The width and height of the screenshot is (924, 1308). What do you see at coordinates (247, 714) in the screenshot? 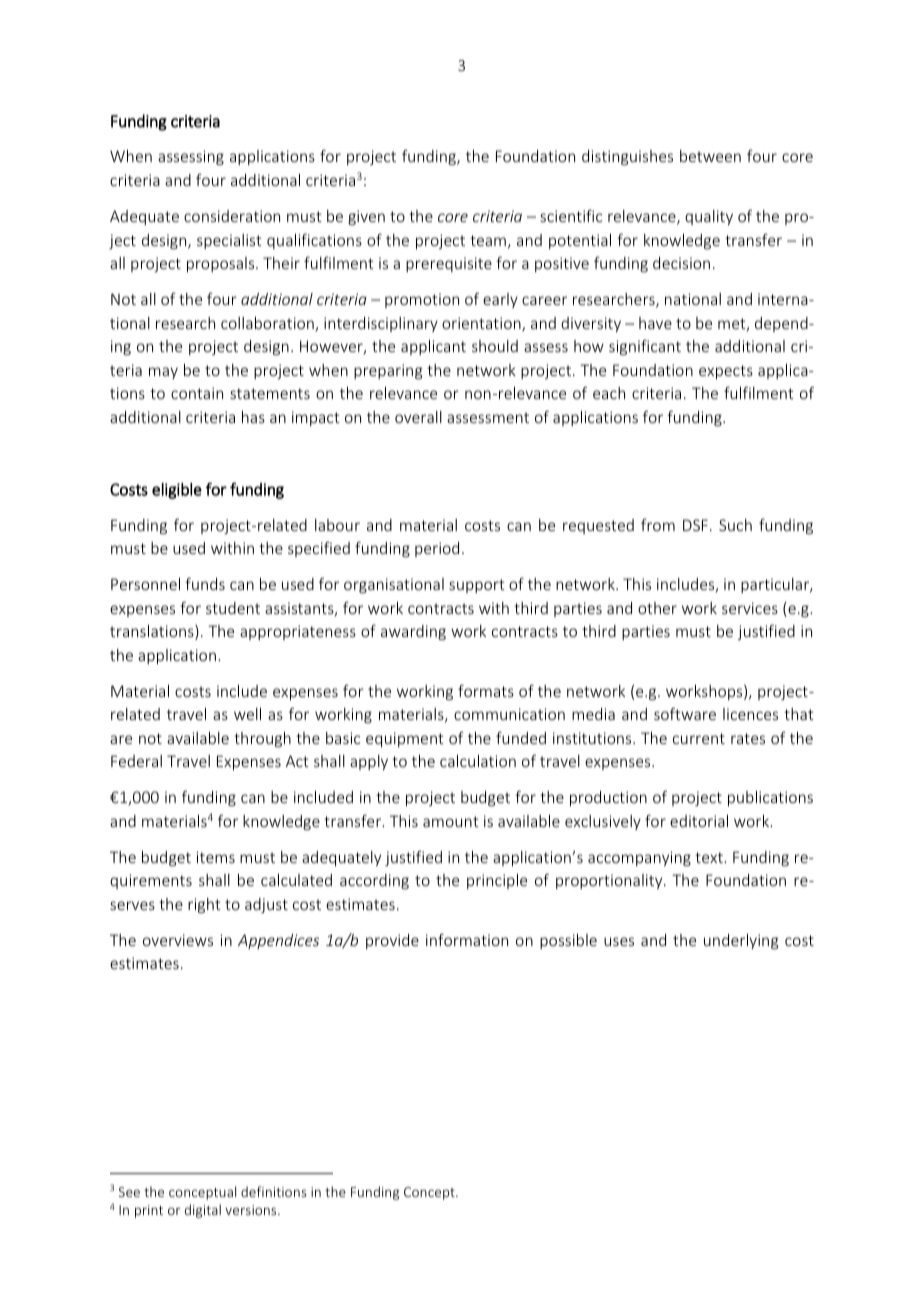
I see `well` at bounding box center [247, 714].
